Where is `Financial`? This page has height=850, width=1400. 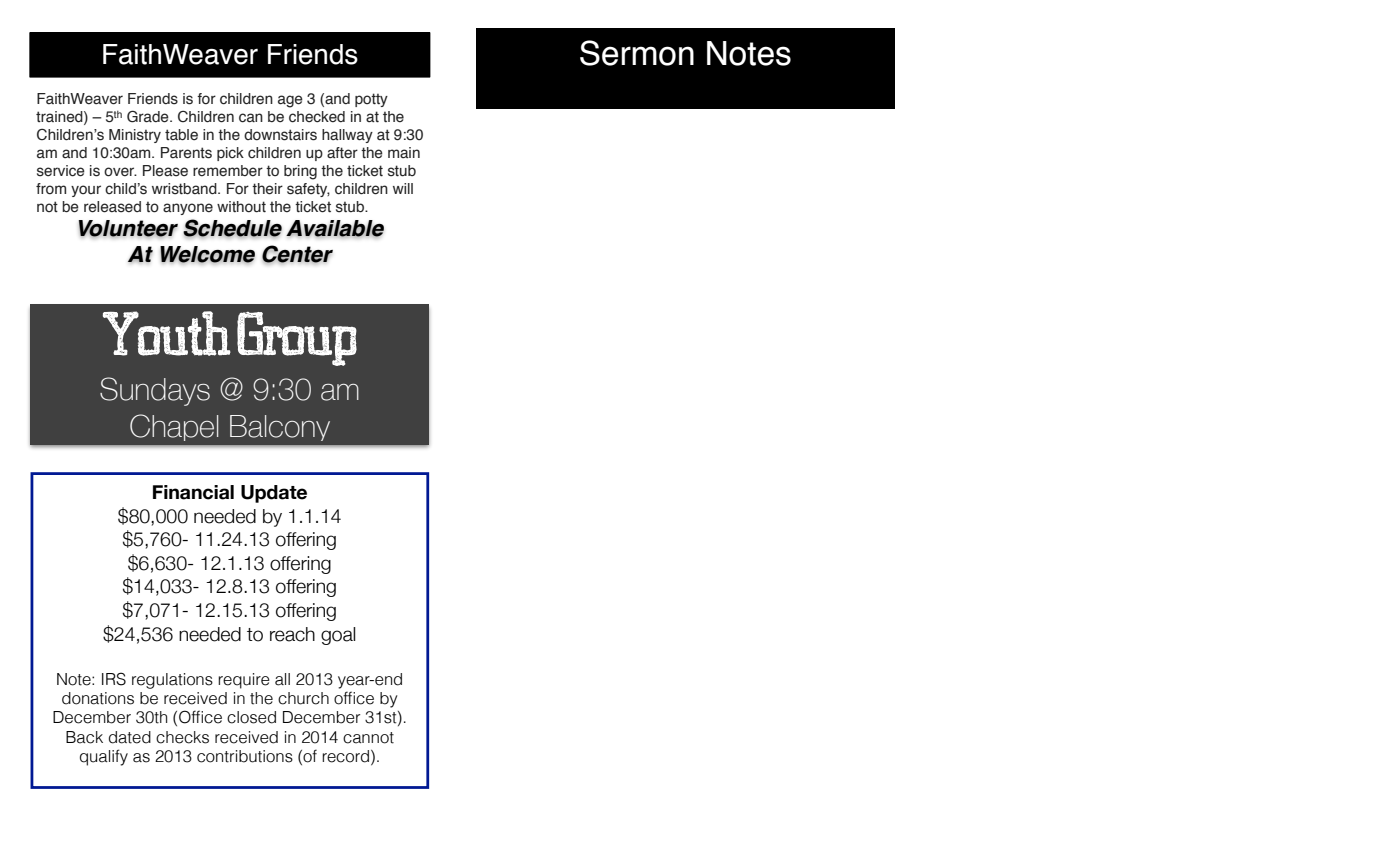 Financial is located at coordinates (193, 492).
